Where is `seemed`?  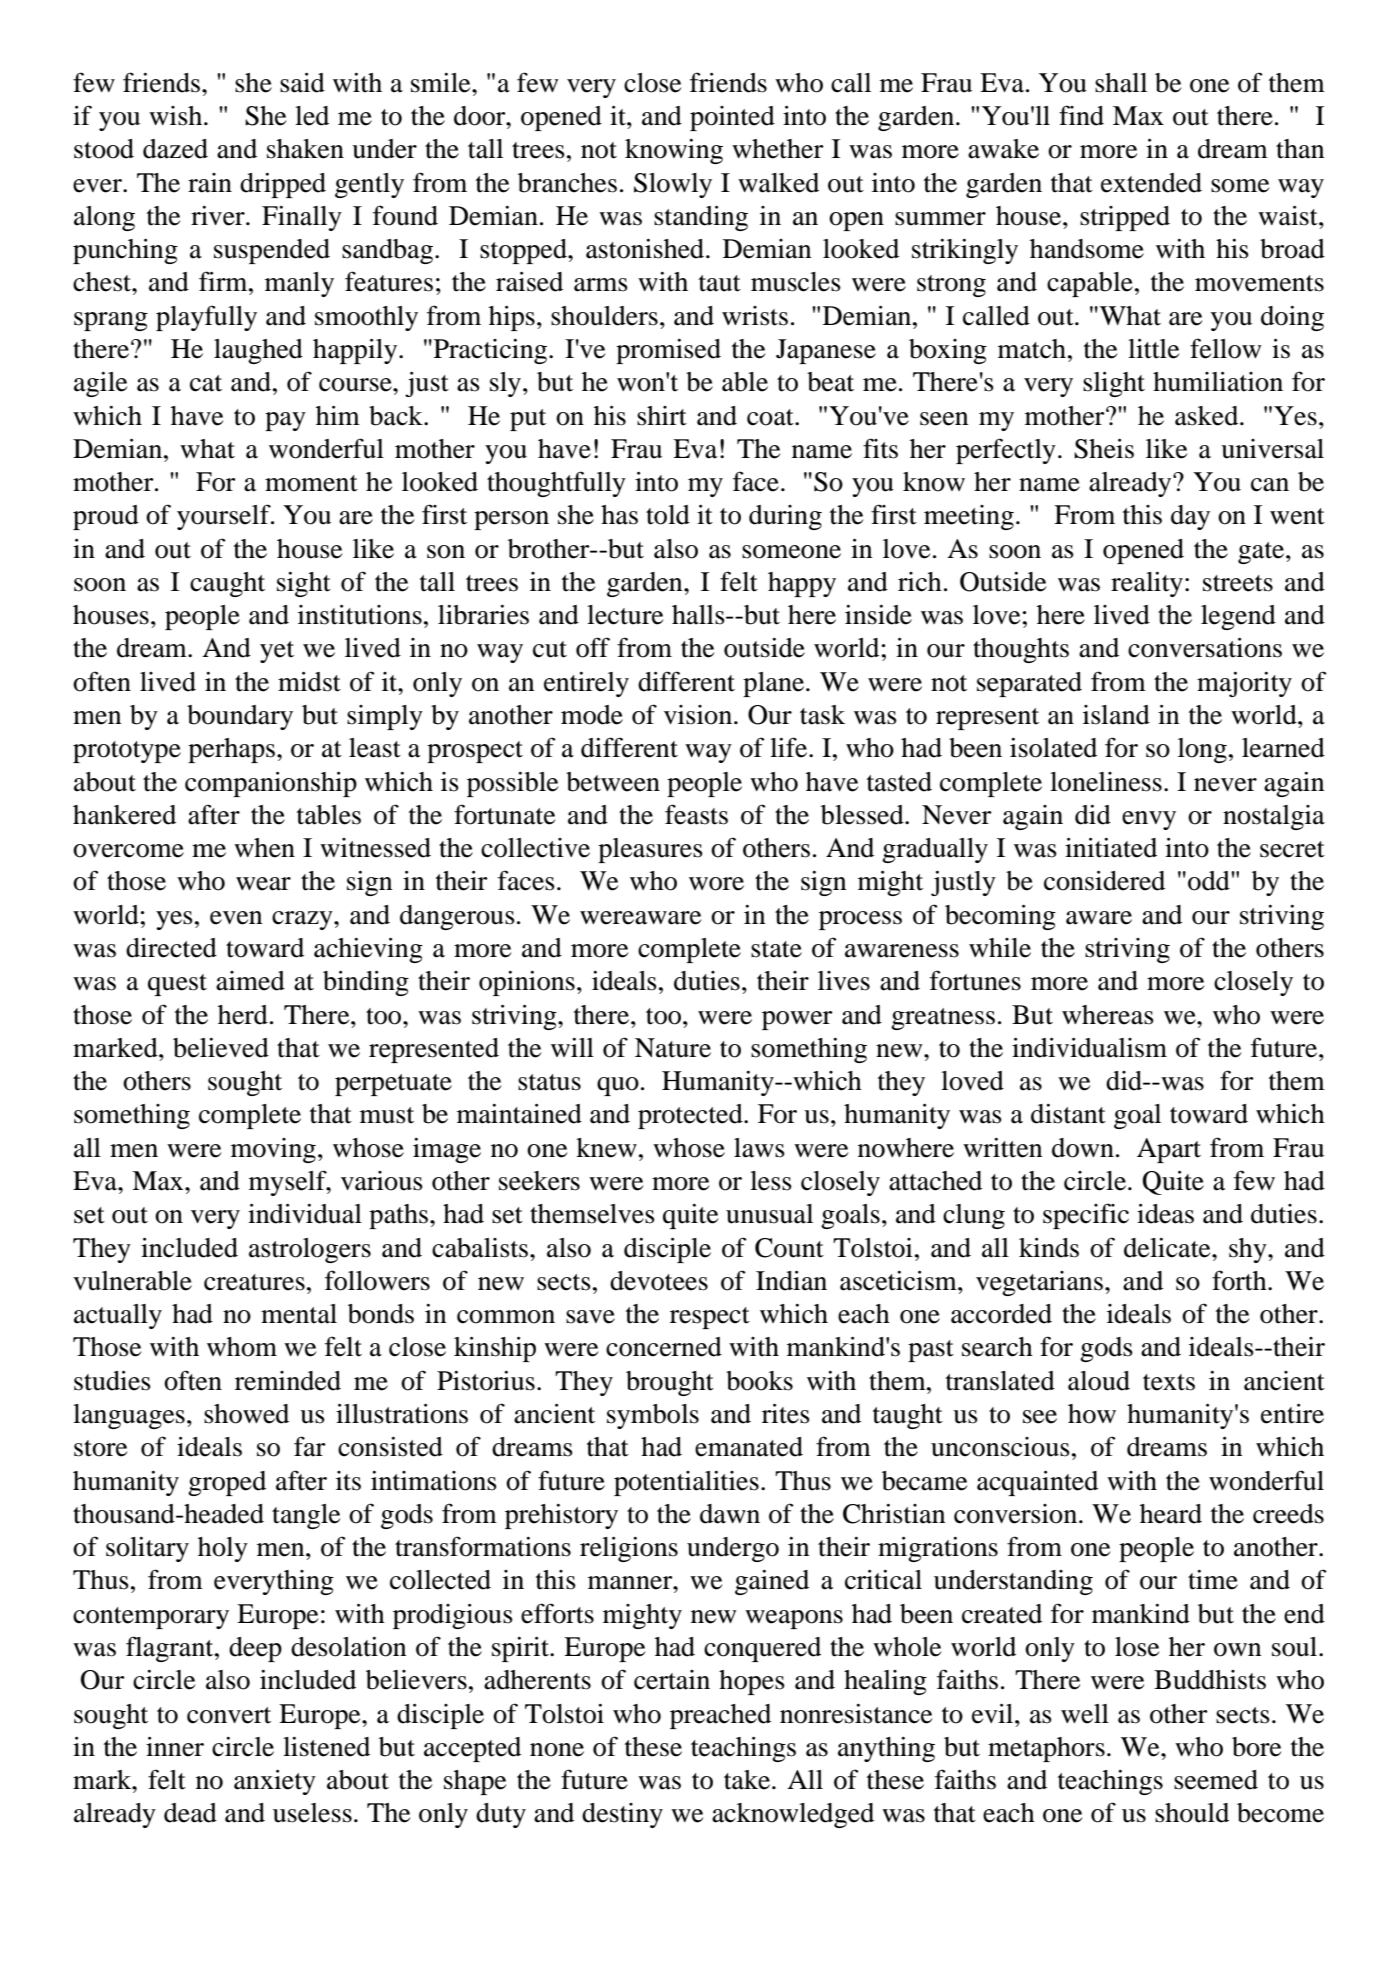
seemed is located at coordinates (1216, 1780).
